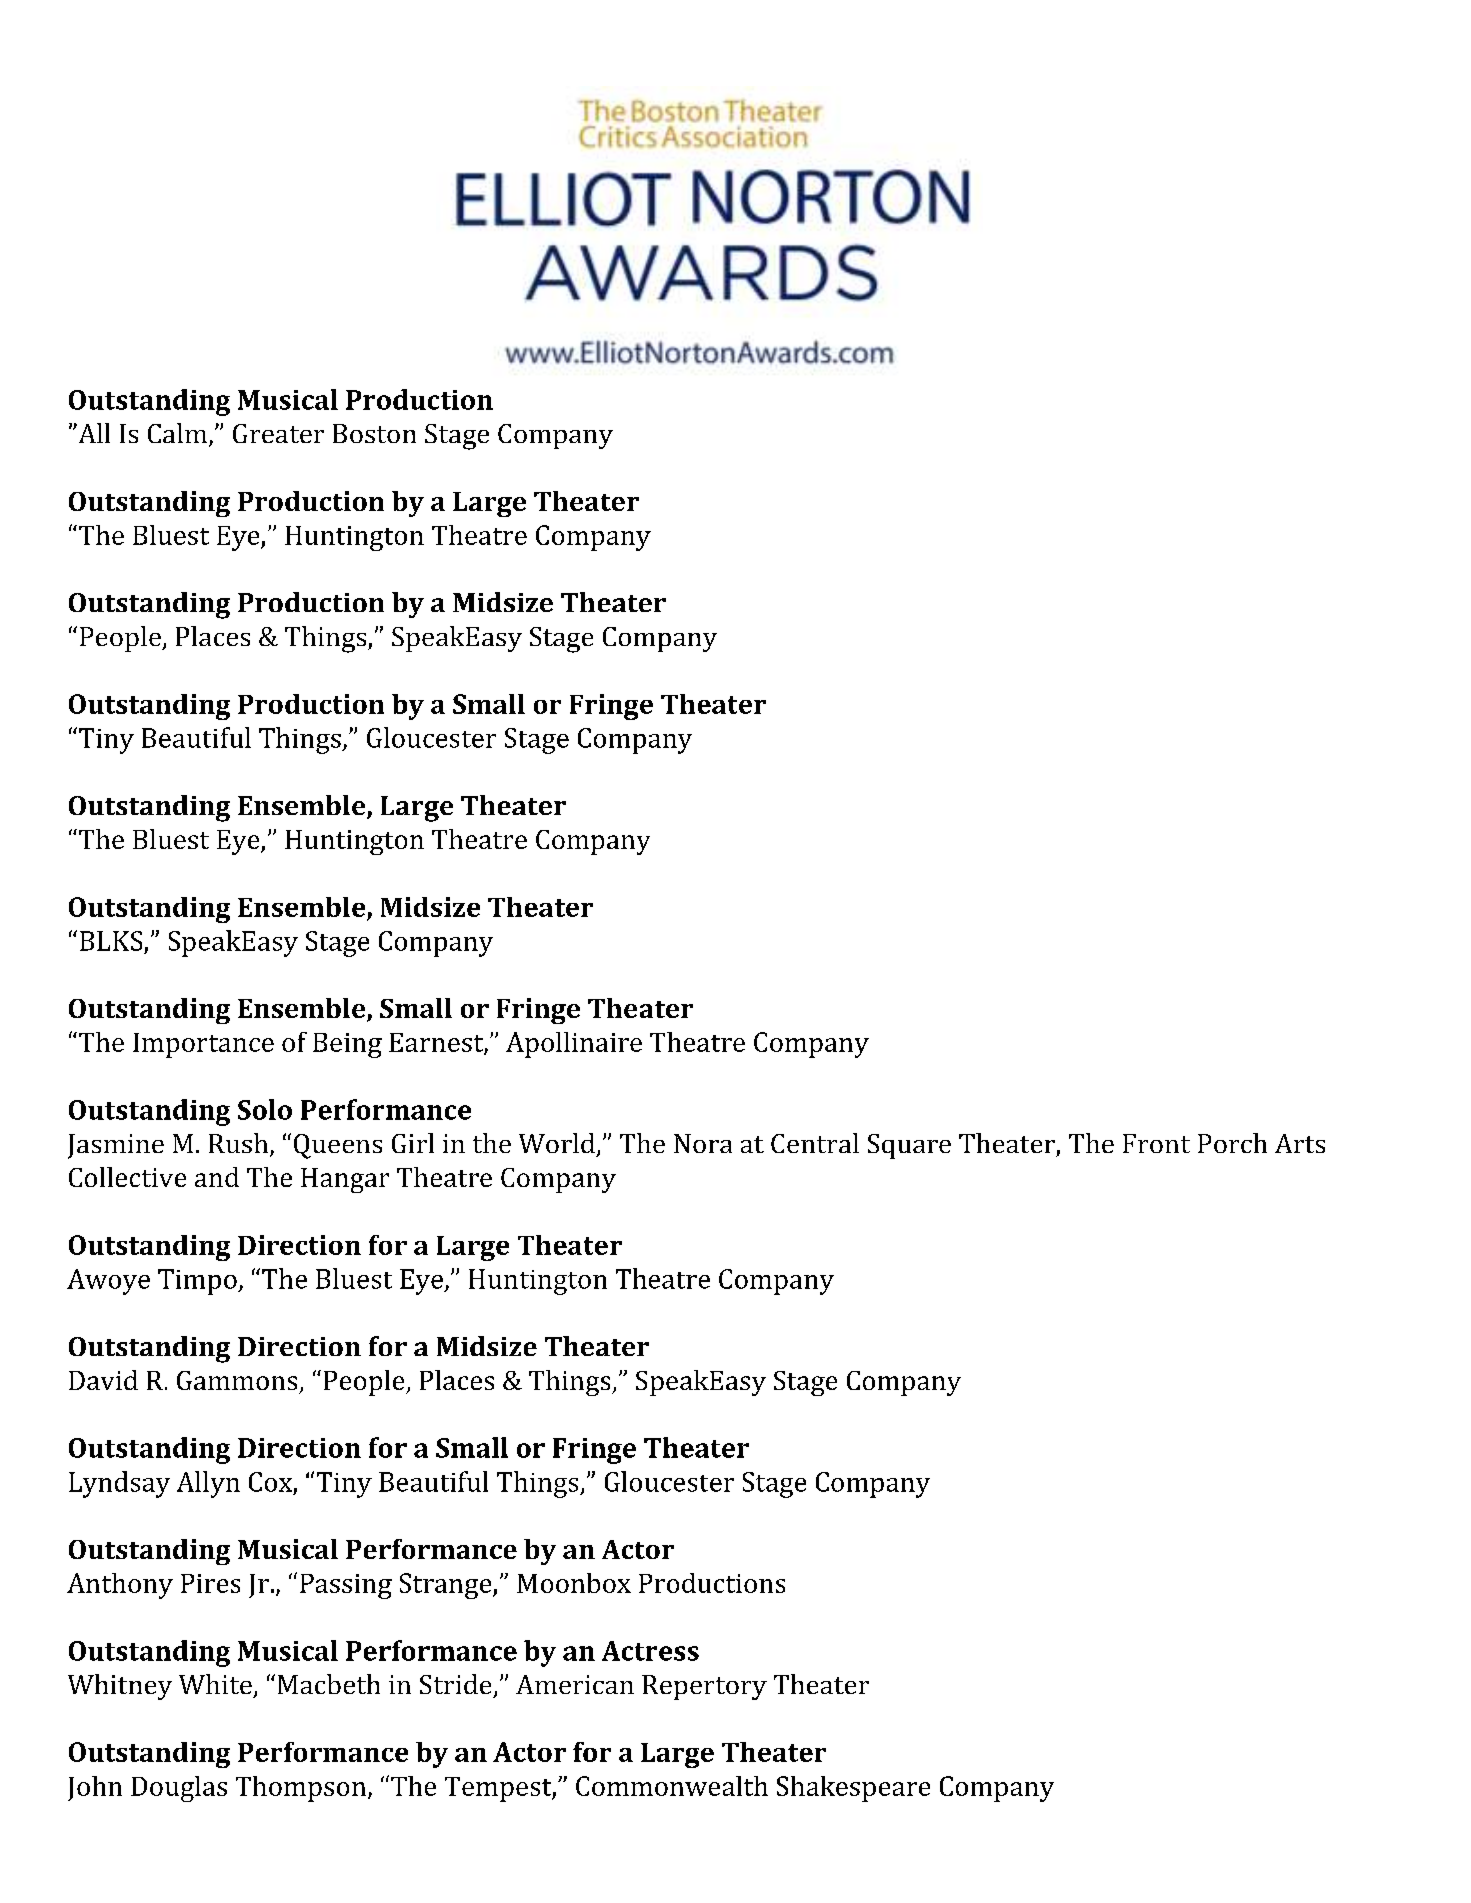 The width and height of the page is (1471, 1903). I want to click on David, so click(103, 1380).
